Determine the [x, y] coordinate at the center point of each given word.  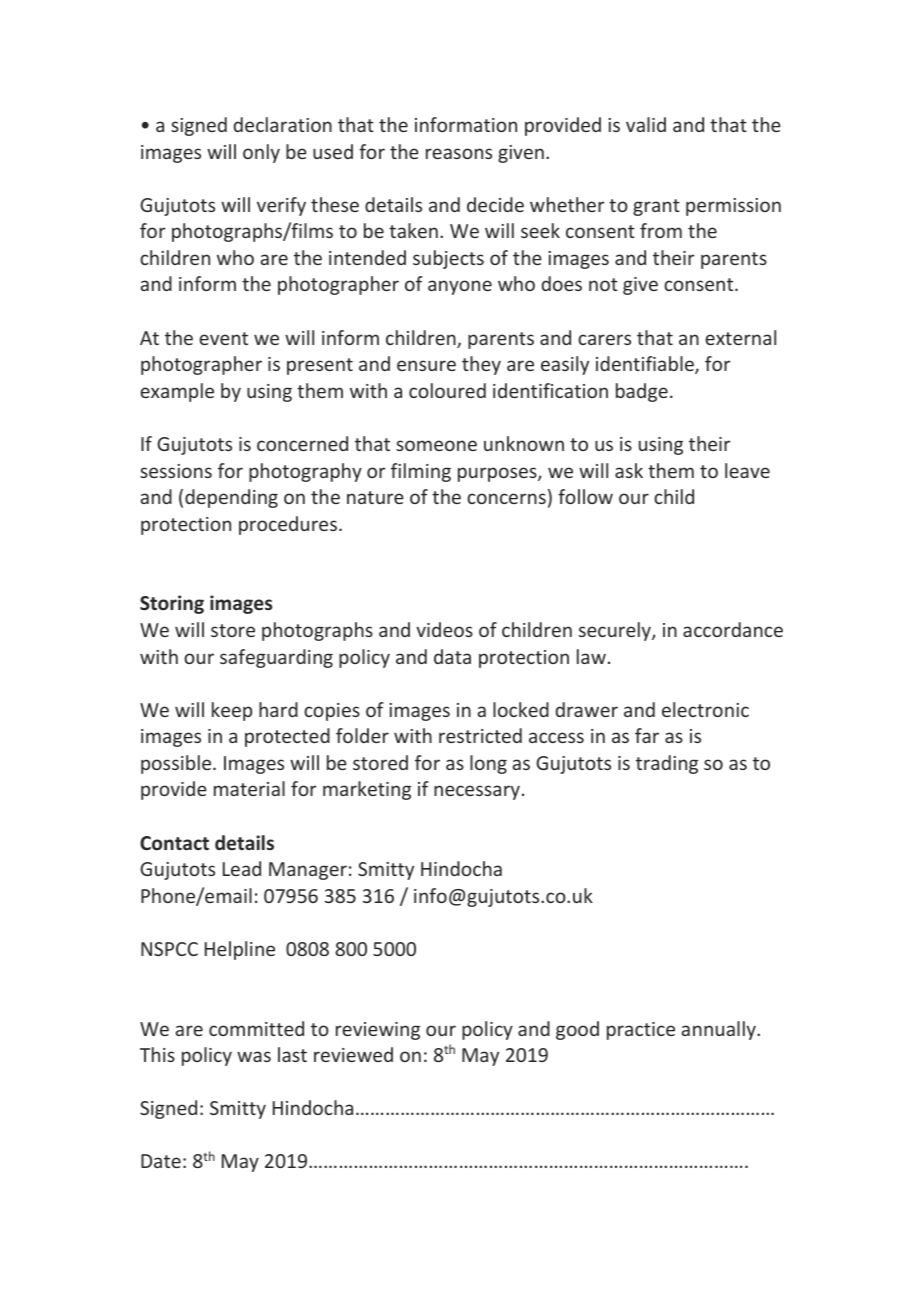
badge [642, 392]
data [452, 656]
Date [161, 1161]
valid [646, 124]
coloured [447, 390]
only [261, 153]
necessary [477, 792]
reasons [459, 153]
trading [667, 764]
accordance [733, 629]
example [177, 392]
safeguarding [276, 658]
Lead [242, 868]
